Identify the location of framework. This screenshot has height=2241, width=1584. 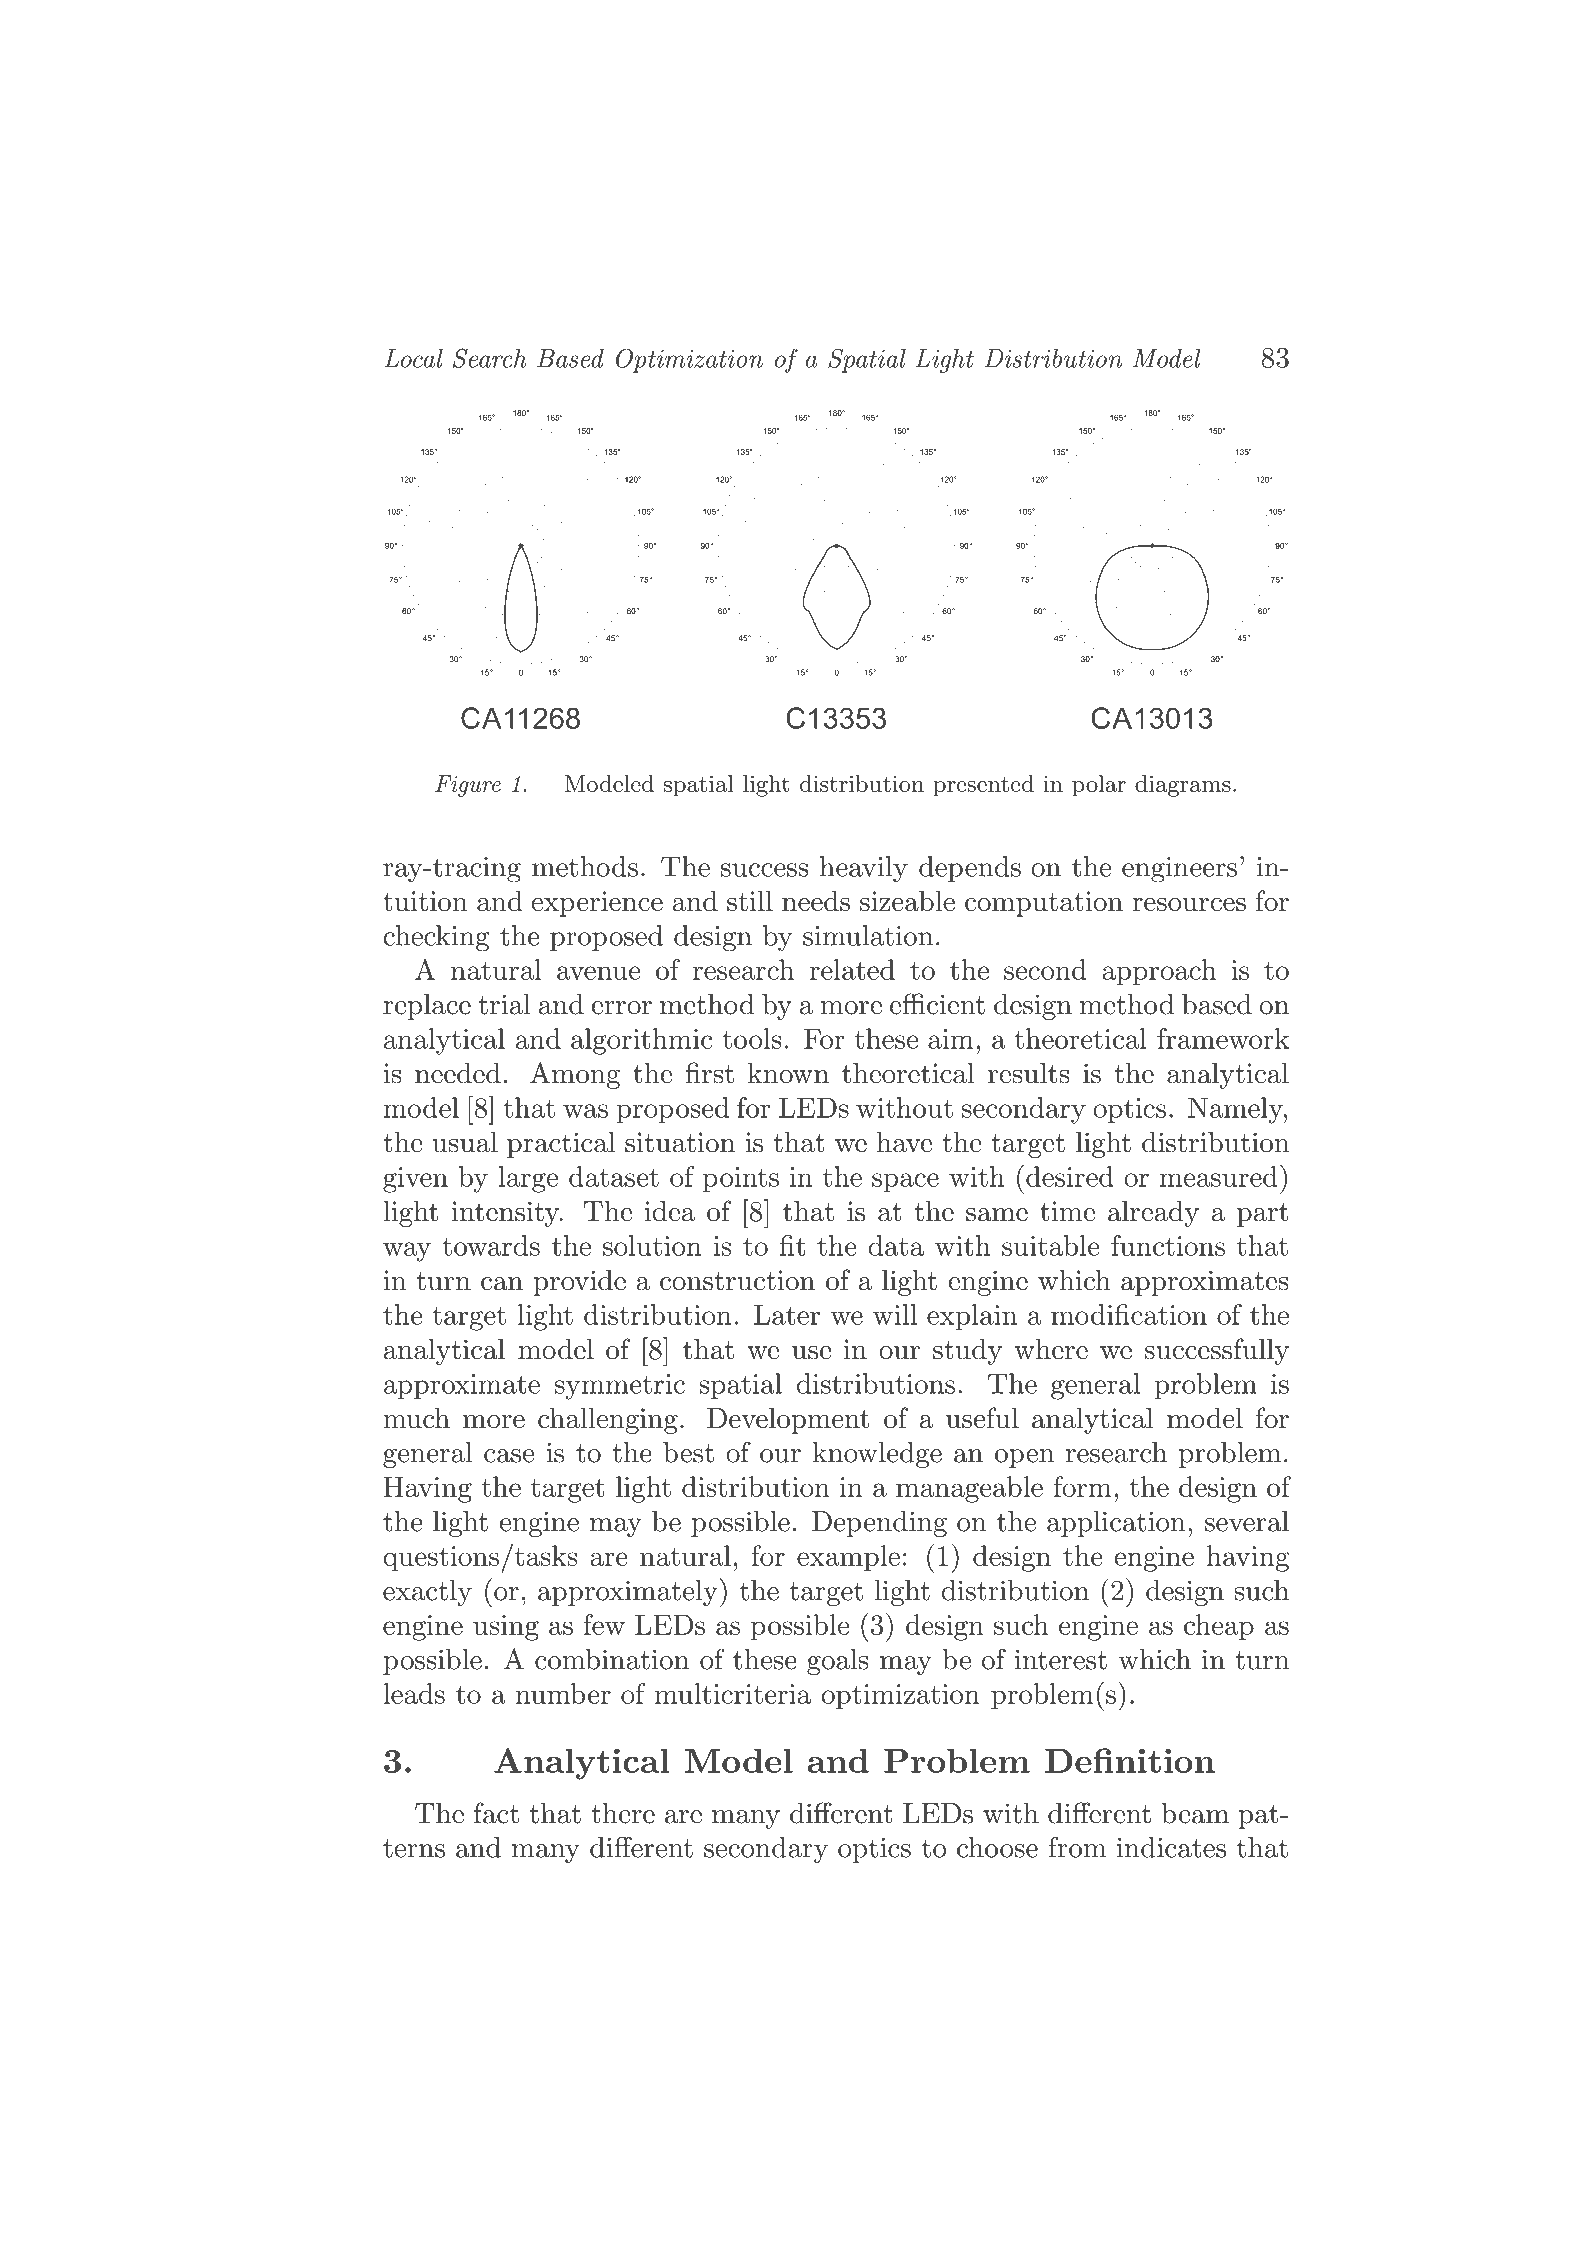
(1223, 1038).
